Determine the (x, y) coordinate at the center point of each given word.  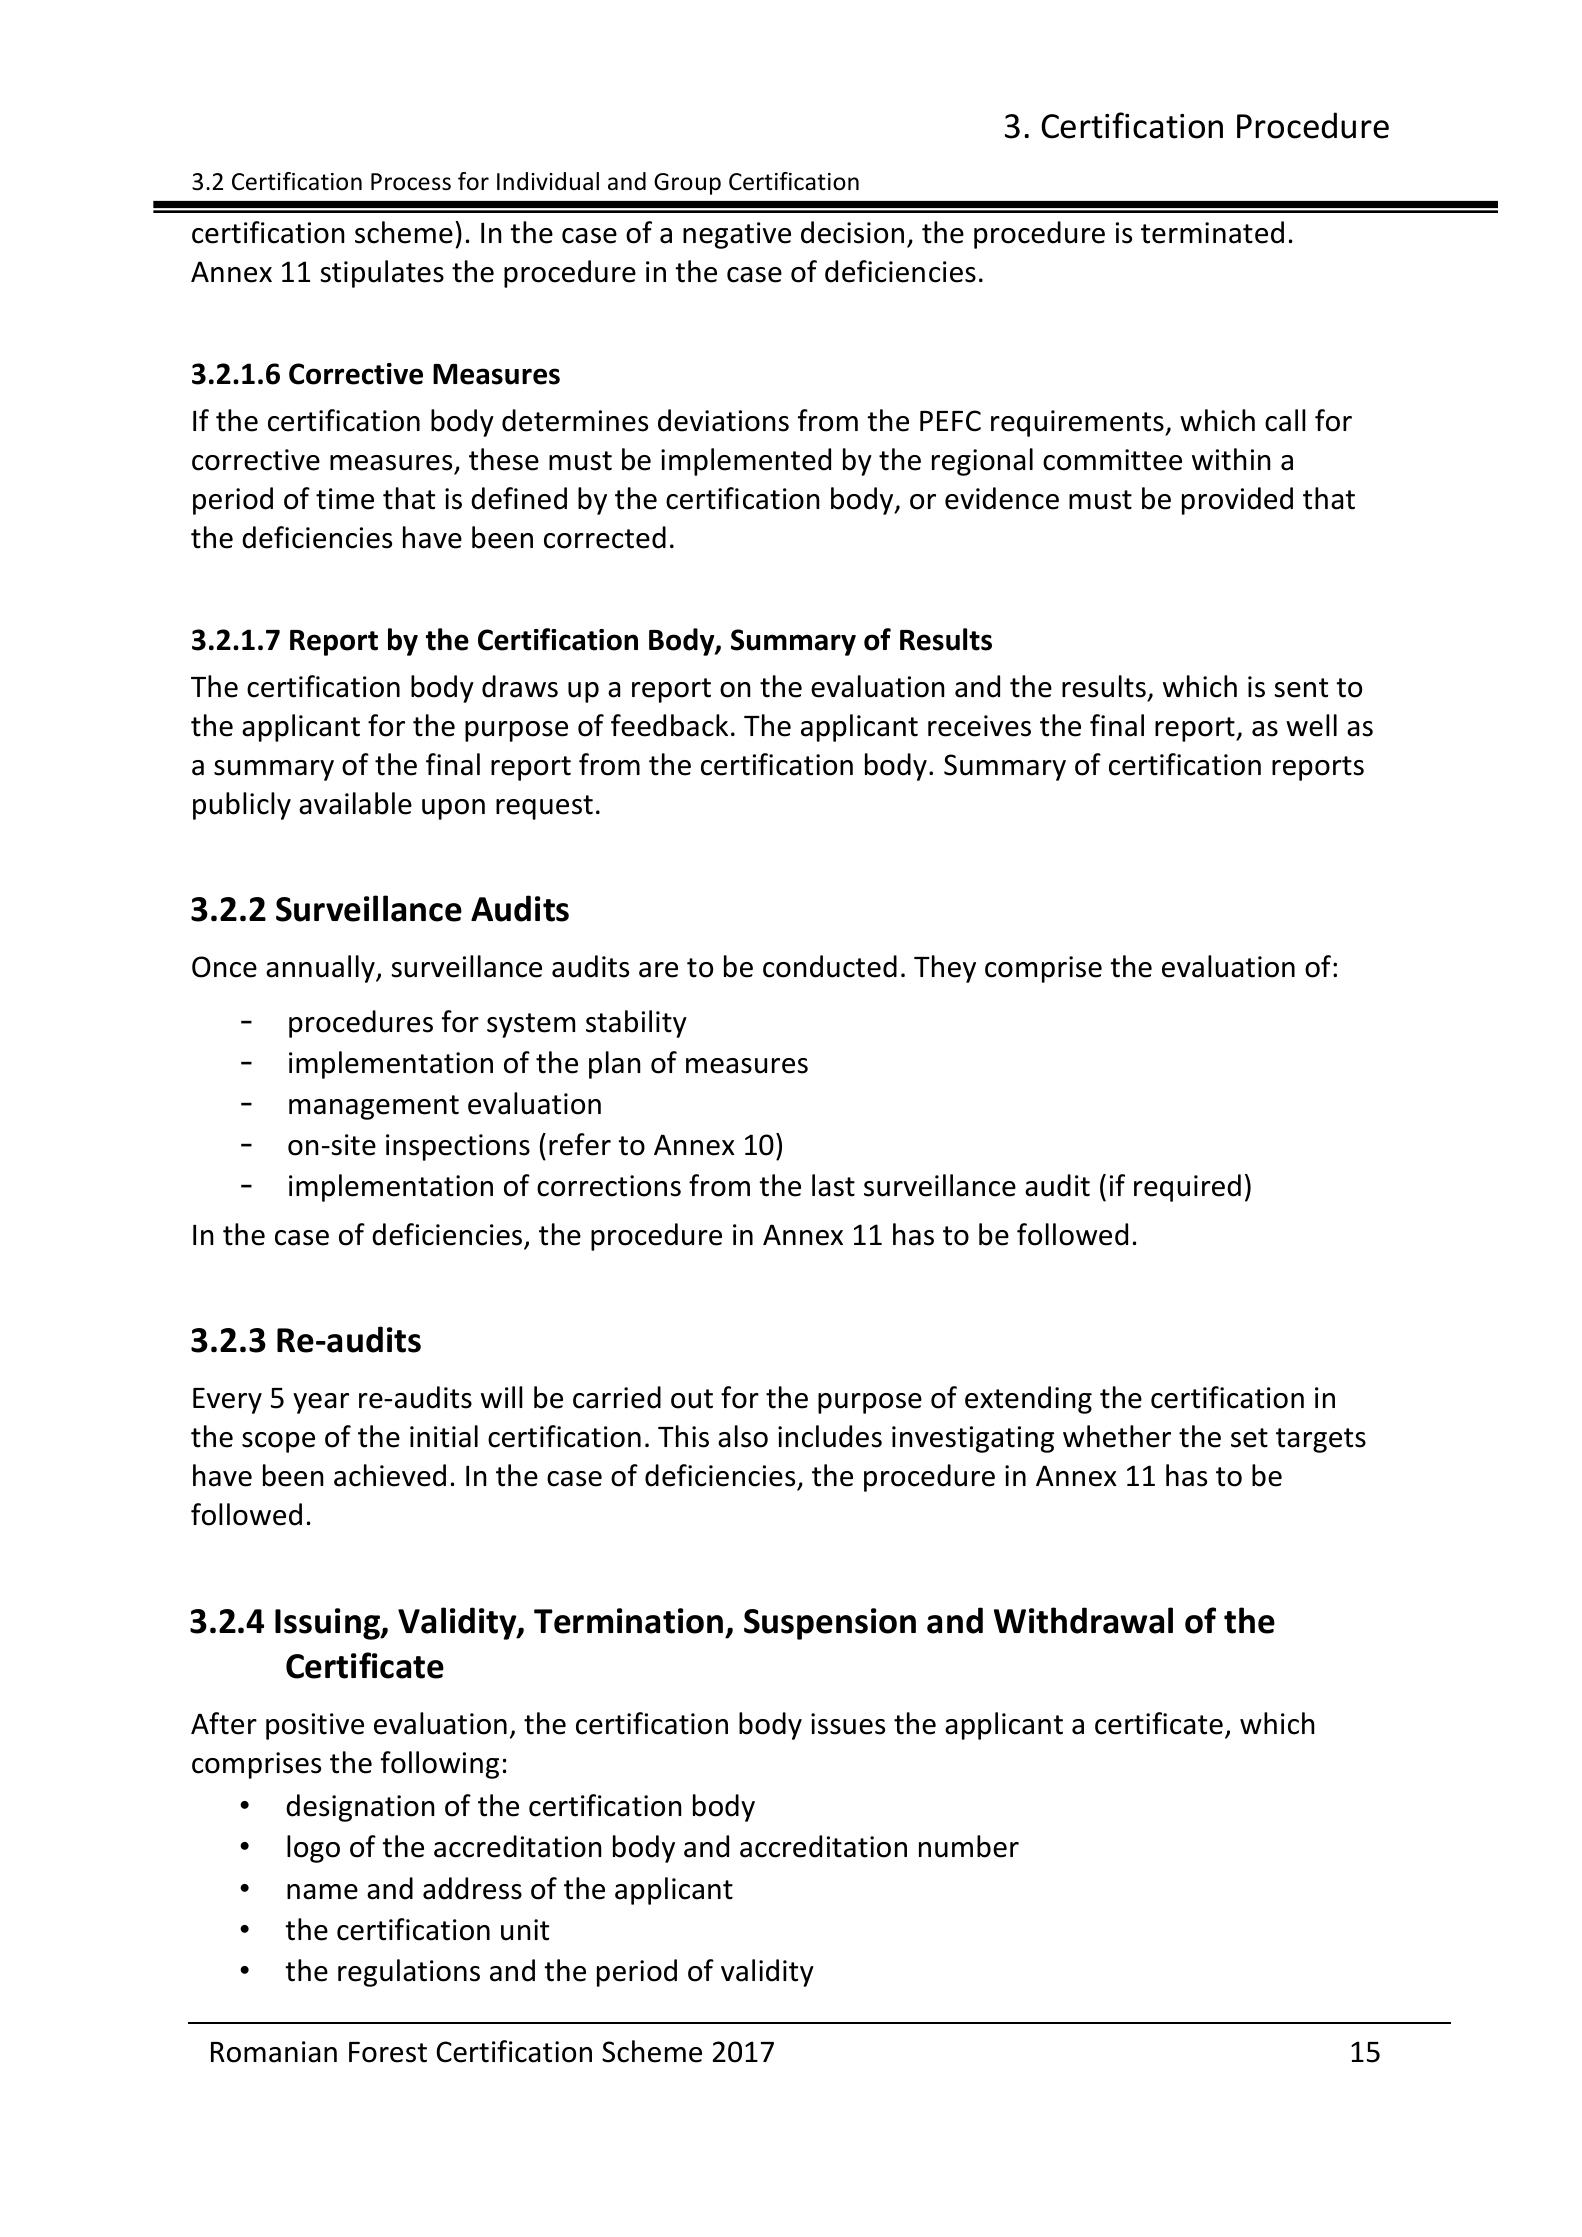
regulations (409, 1973)
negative (737, 235)
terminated (1212, 232)
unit (525, 1930)
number (969, 1846)
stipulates (382, 274)
